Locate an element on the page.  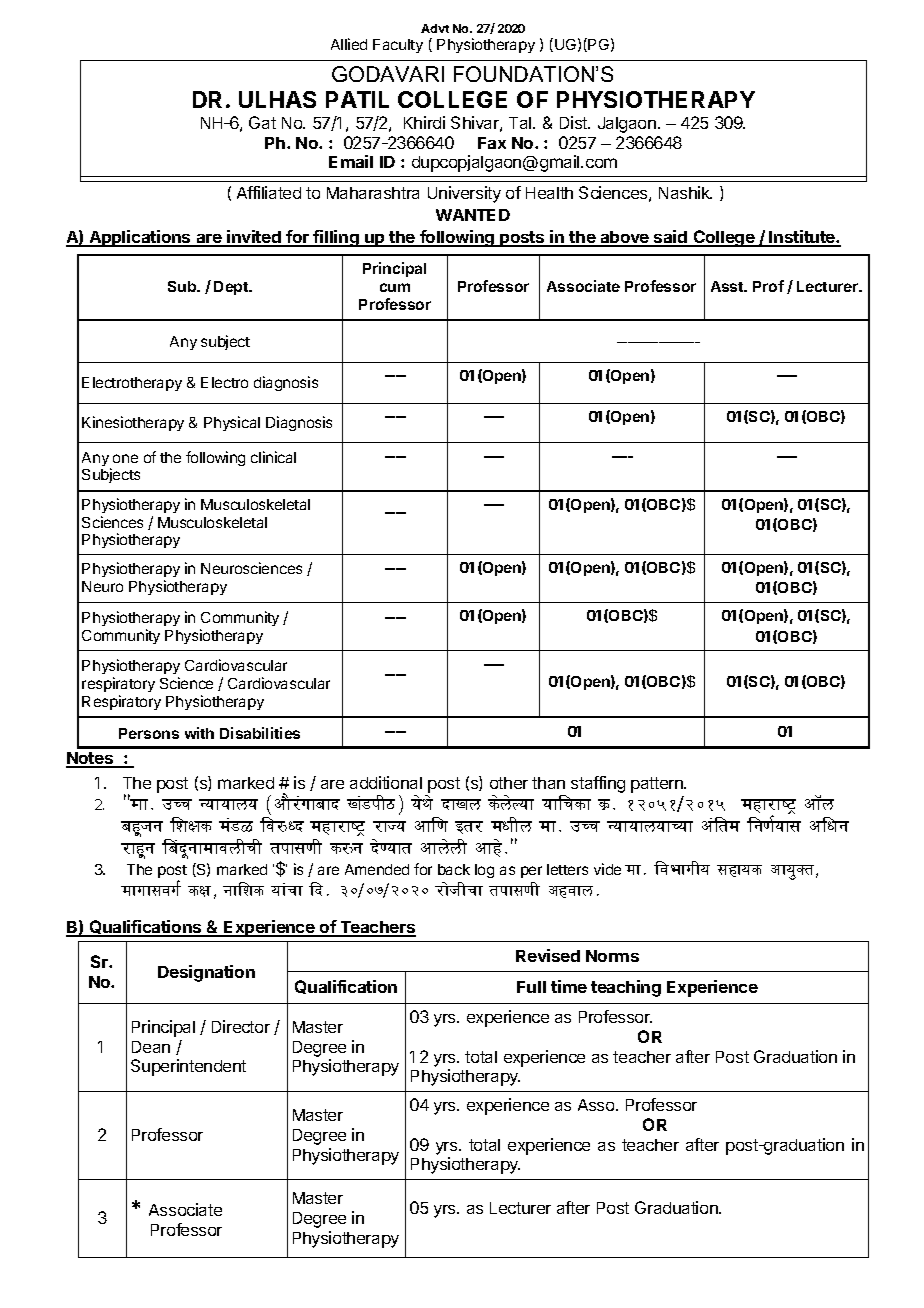
pattern is located at coordinates (658, 785).
